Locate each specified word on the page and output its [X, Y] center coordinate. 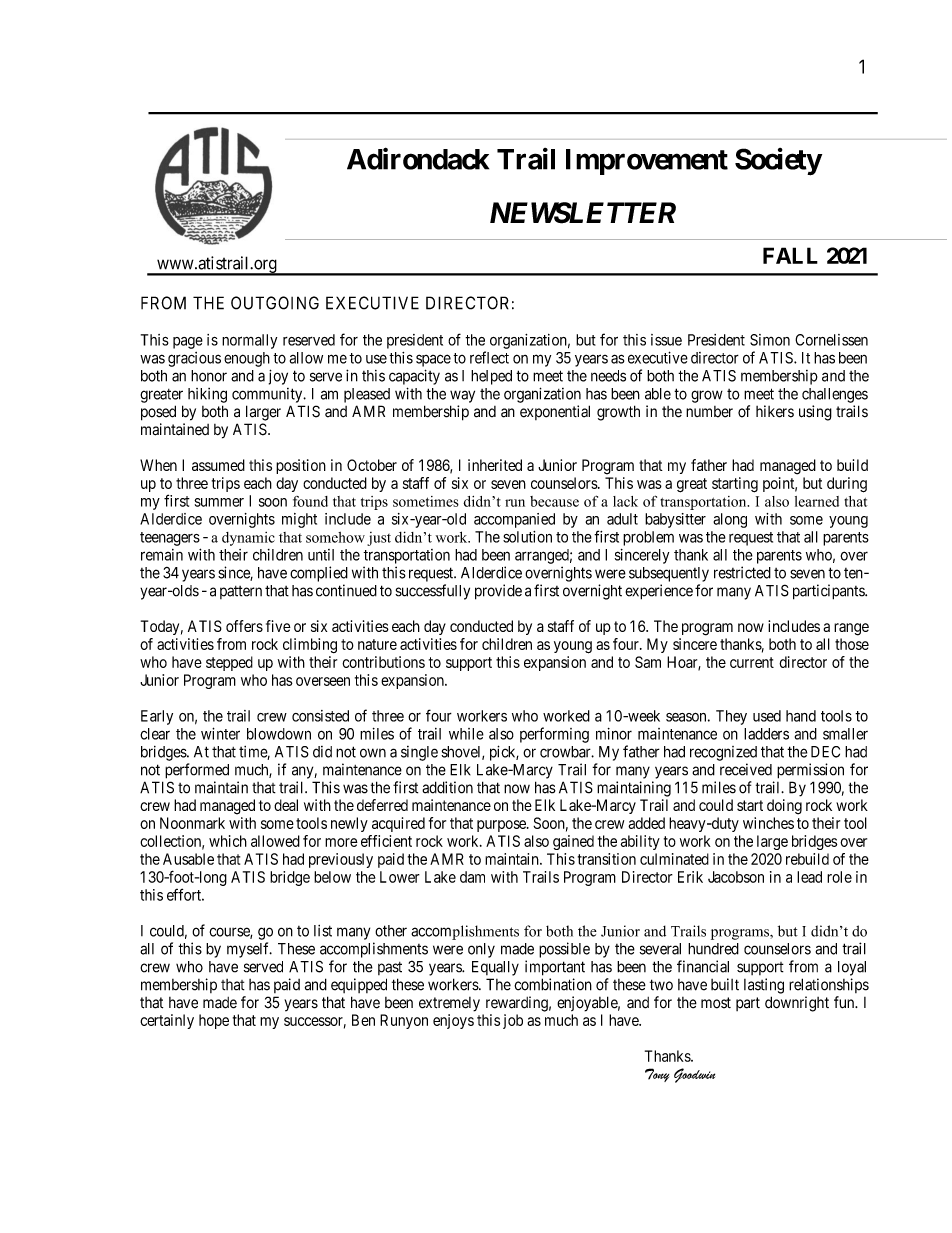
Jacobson [736, 877]
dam [472, 877]
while [466, 734]
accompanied [514, 520]
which [228, 841]
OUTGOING [275, 303]
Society [778, 162]
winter [220, 733]
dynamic [248, 539]
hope [214, 1021]
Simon [770, 340]
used [767, 716]
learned [817, 501]
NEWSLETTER [583, 213]
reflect [489, 357]
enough [247, 359]
